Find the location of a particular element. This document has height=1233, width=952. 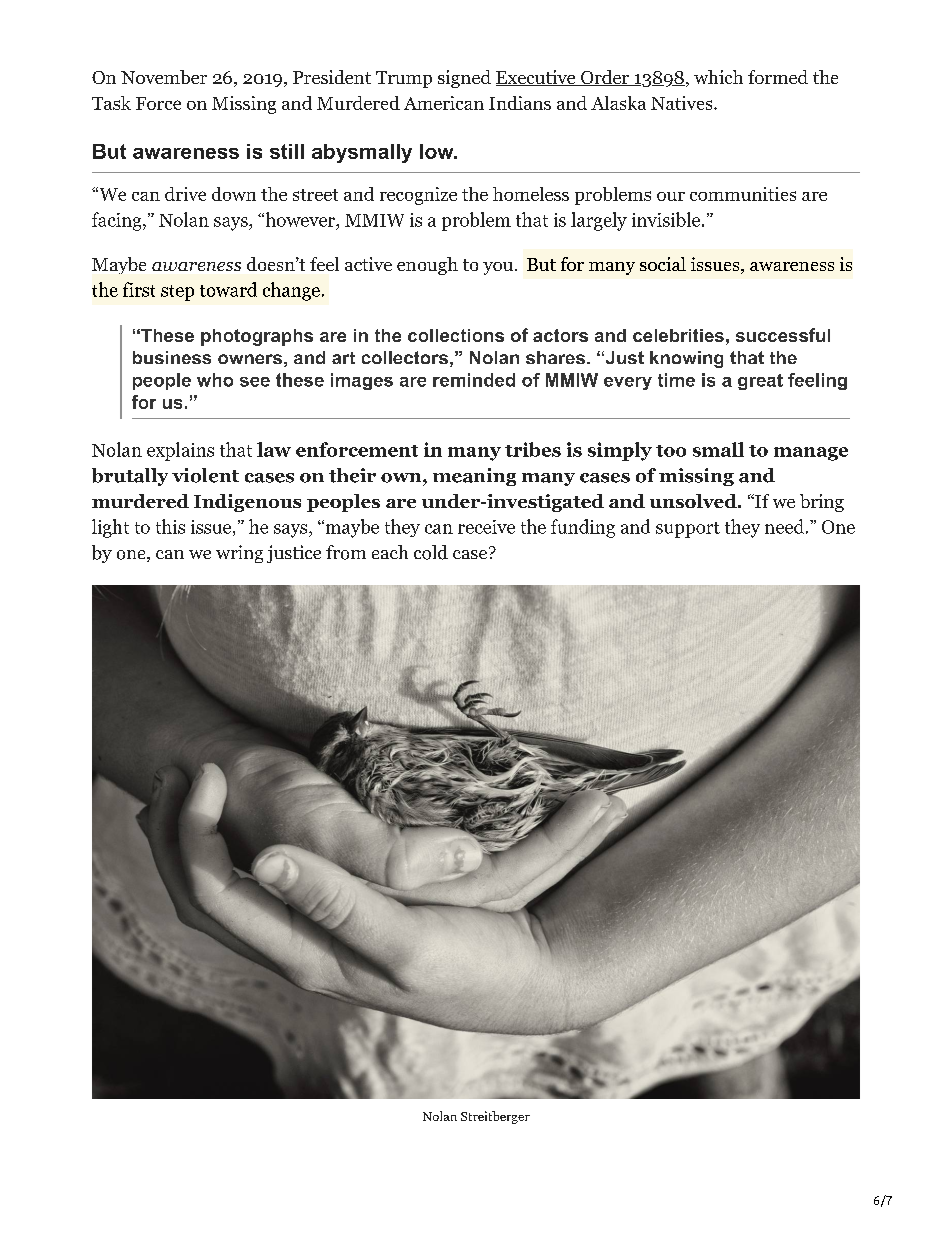

communities is located at coordinates (743, 194).
